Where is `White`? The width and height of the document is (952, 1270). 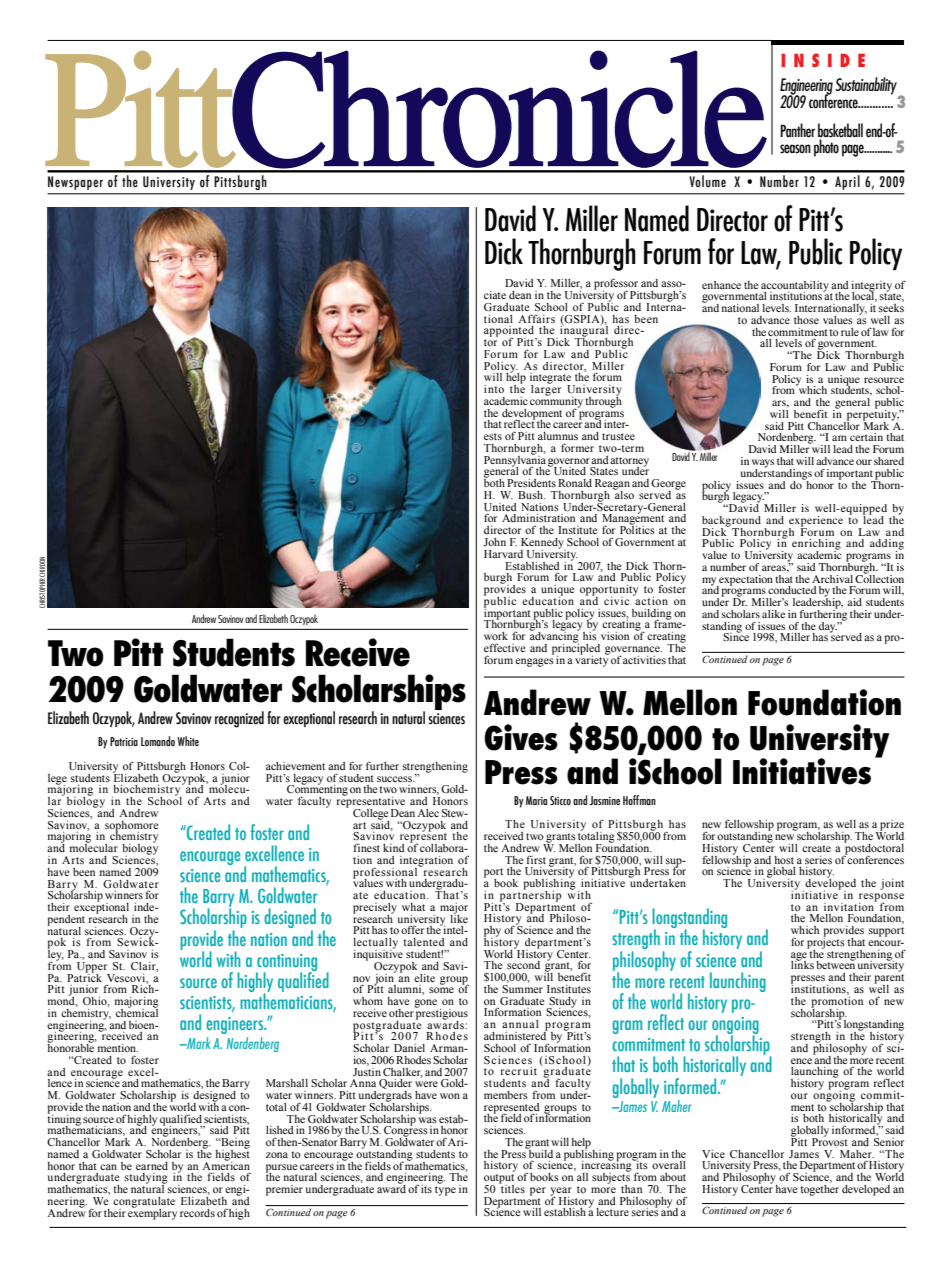 White is located at coordinates (188, 741).
